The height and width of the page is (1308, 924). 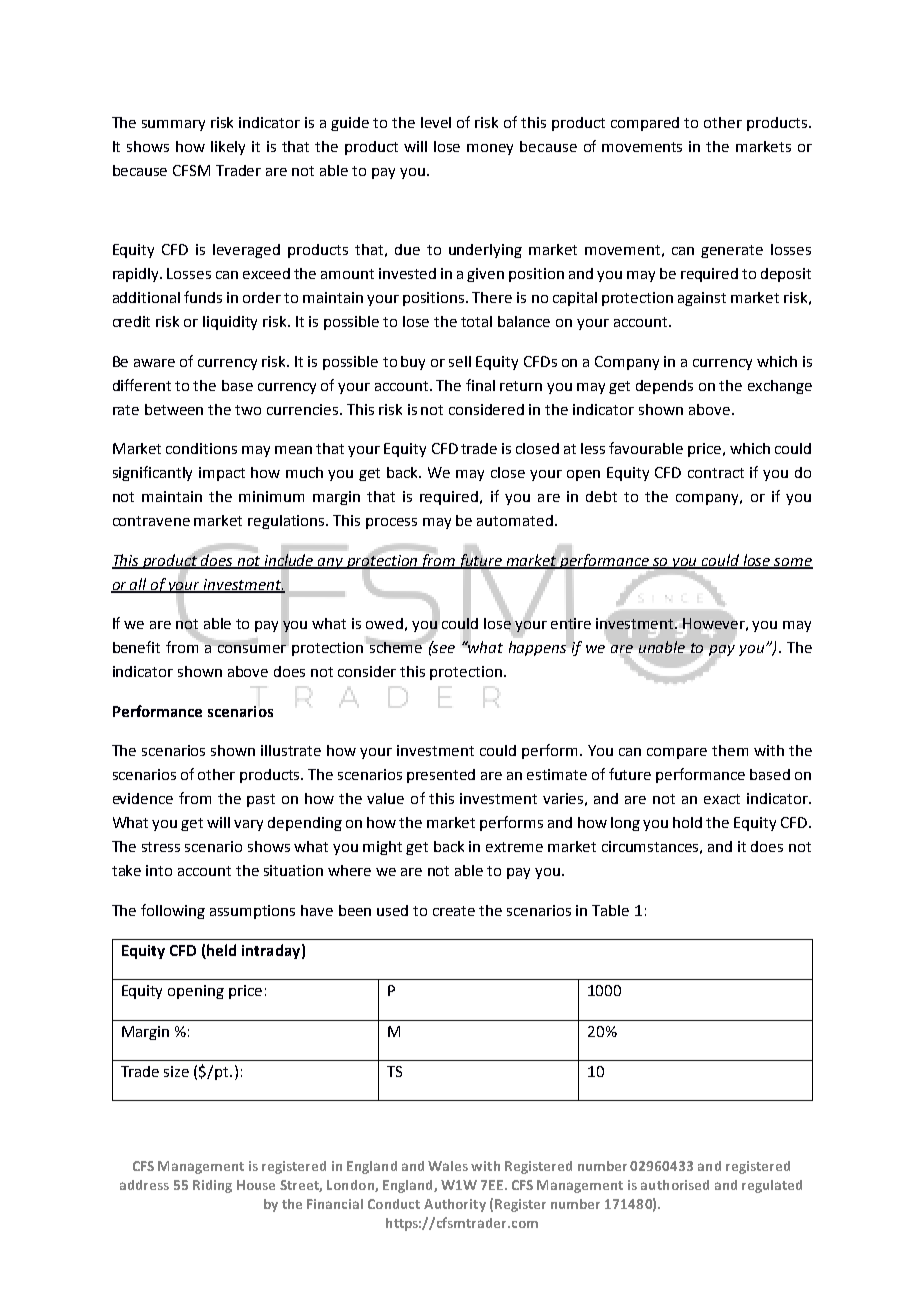 What do you see at coordinates (730, 750) in the page?
I see `them` at bounding box center [730, 750].
